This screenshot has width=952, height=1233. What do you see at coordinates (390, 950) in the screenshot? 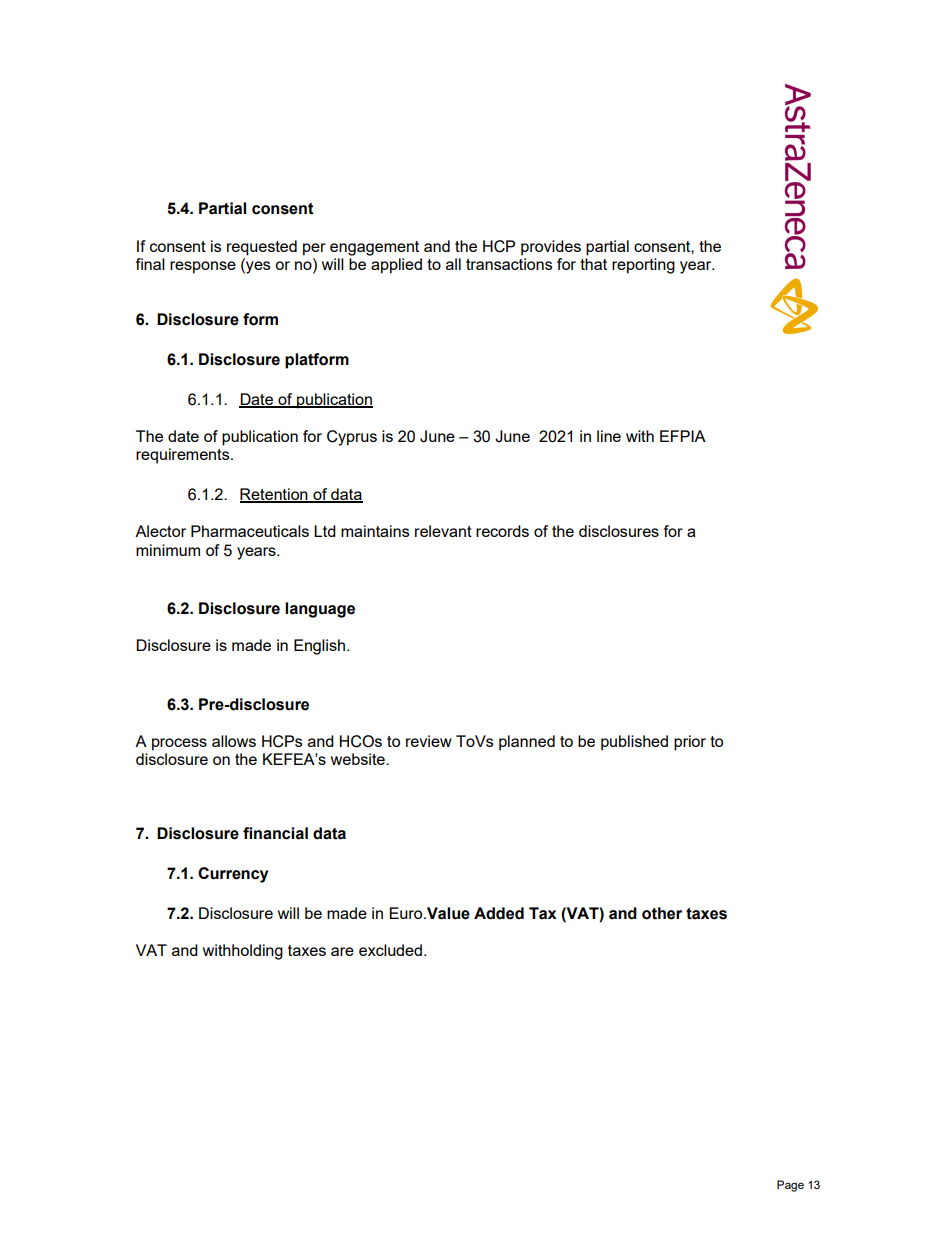
I see `excluded` at bounding box center [390, 950].
